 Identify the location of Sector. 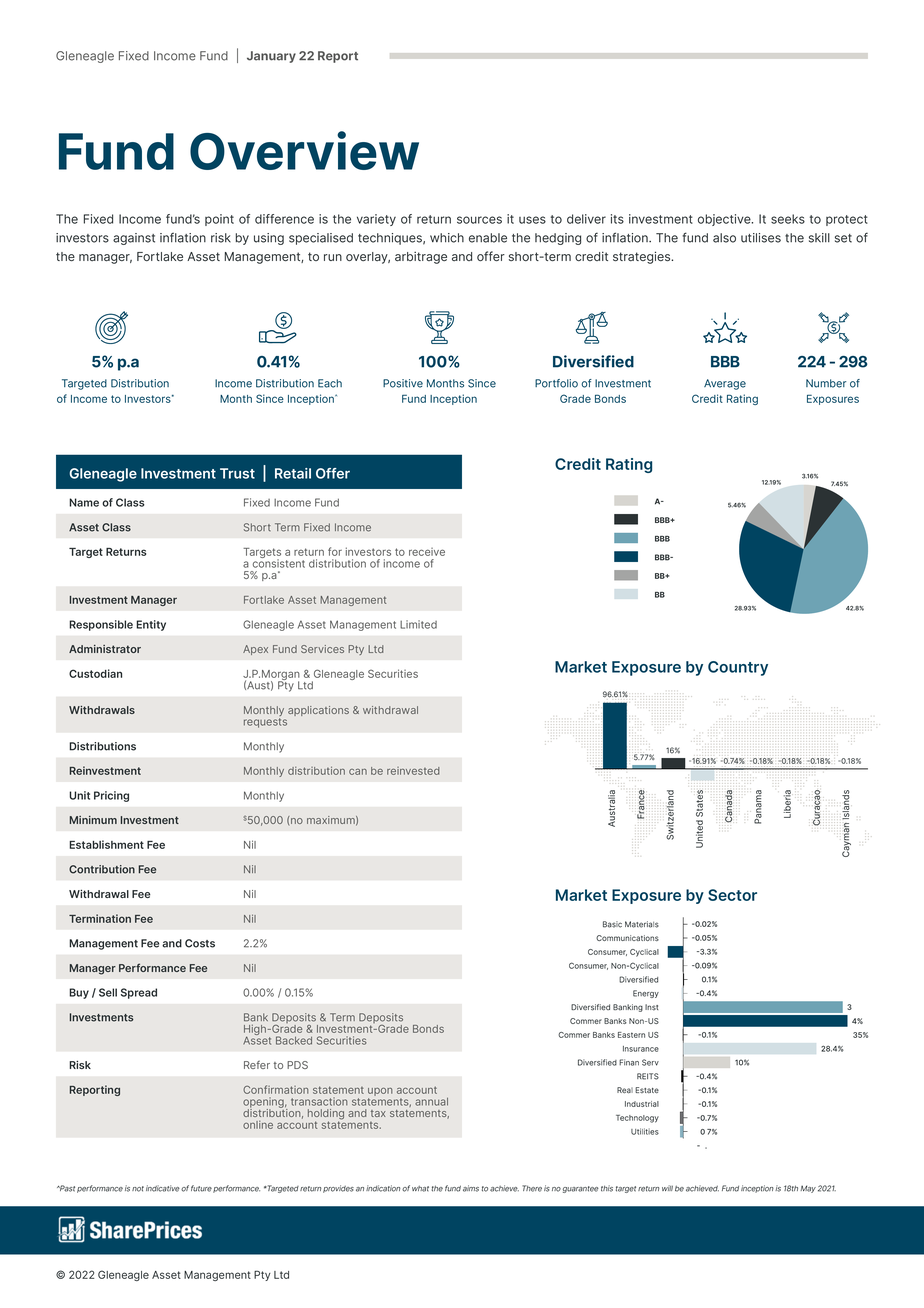
(732, 895).
